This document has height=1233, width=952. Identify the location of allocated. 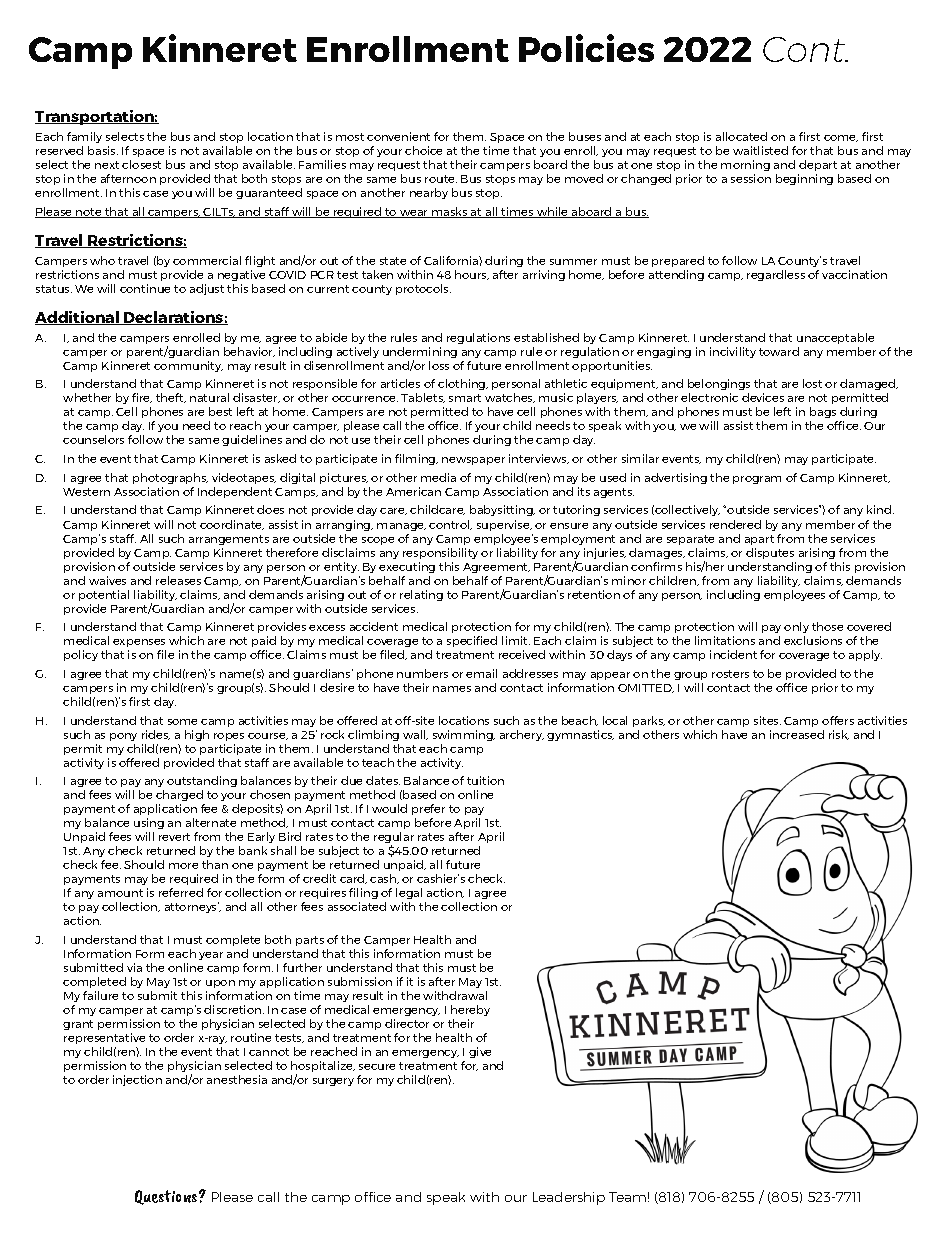
(741, 136).
